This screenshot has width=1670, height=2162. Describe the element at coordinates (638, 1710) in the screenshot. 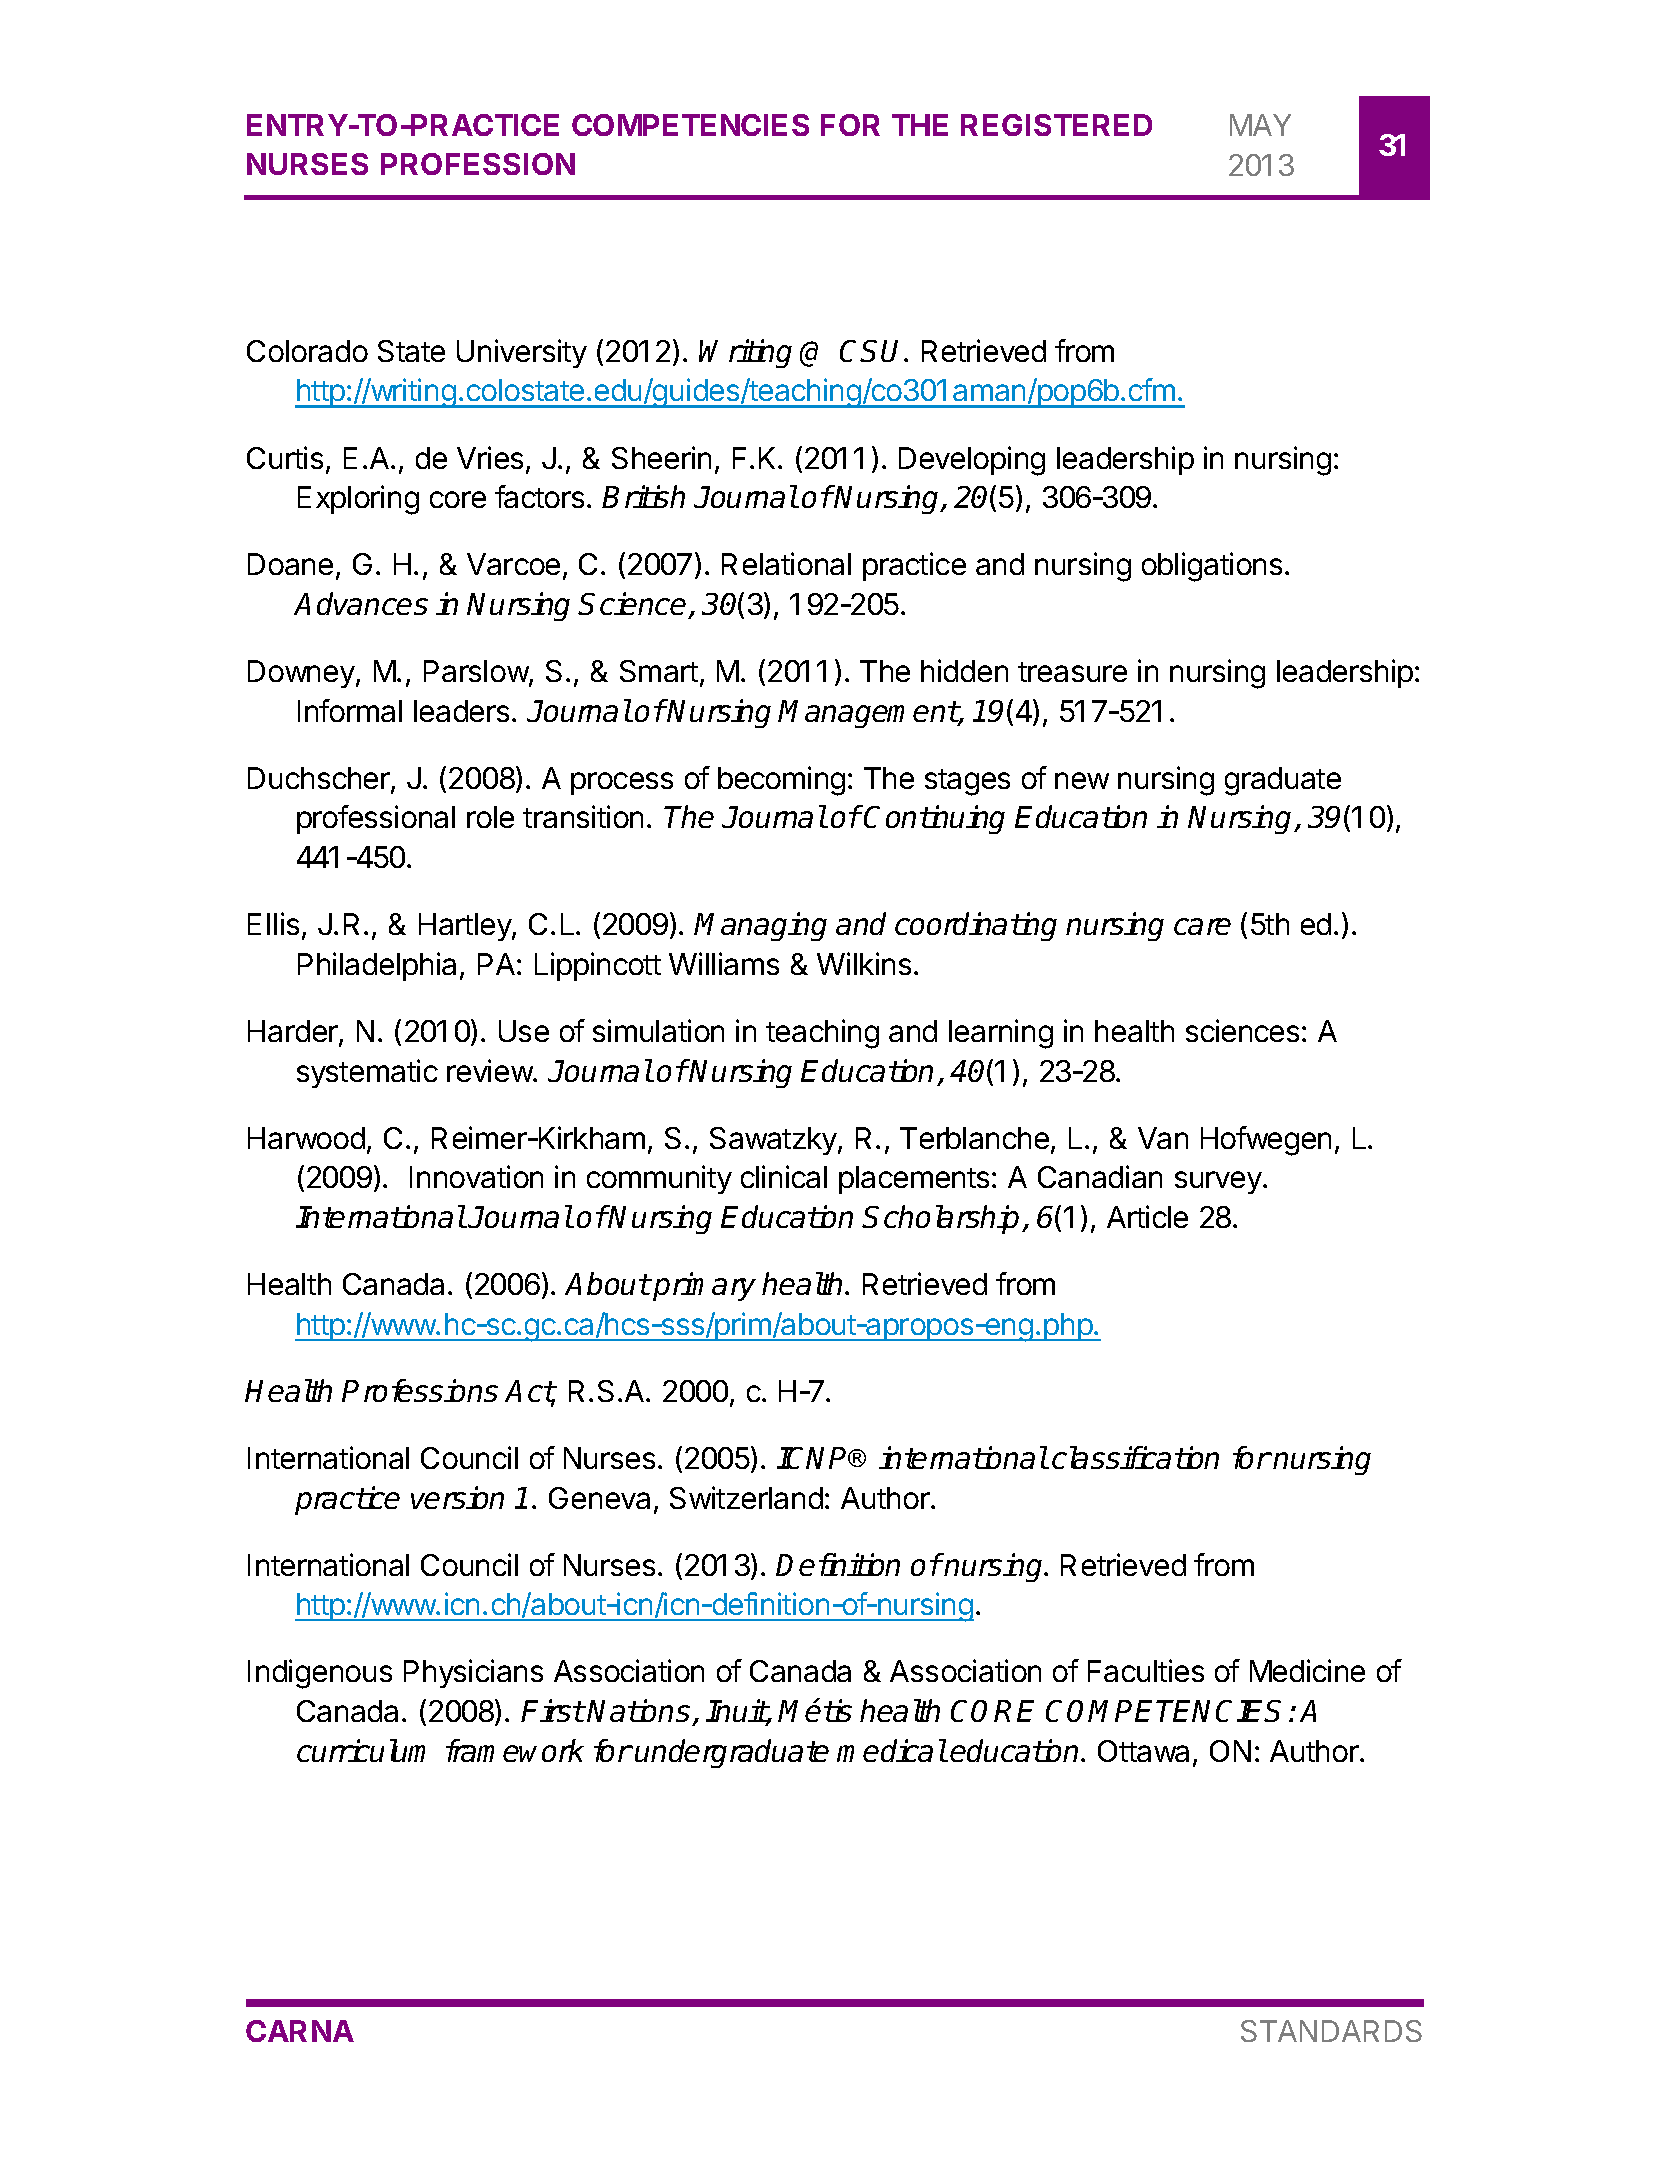

I see `Nations` at that location.
